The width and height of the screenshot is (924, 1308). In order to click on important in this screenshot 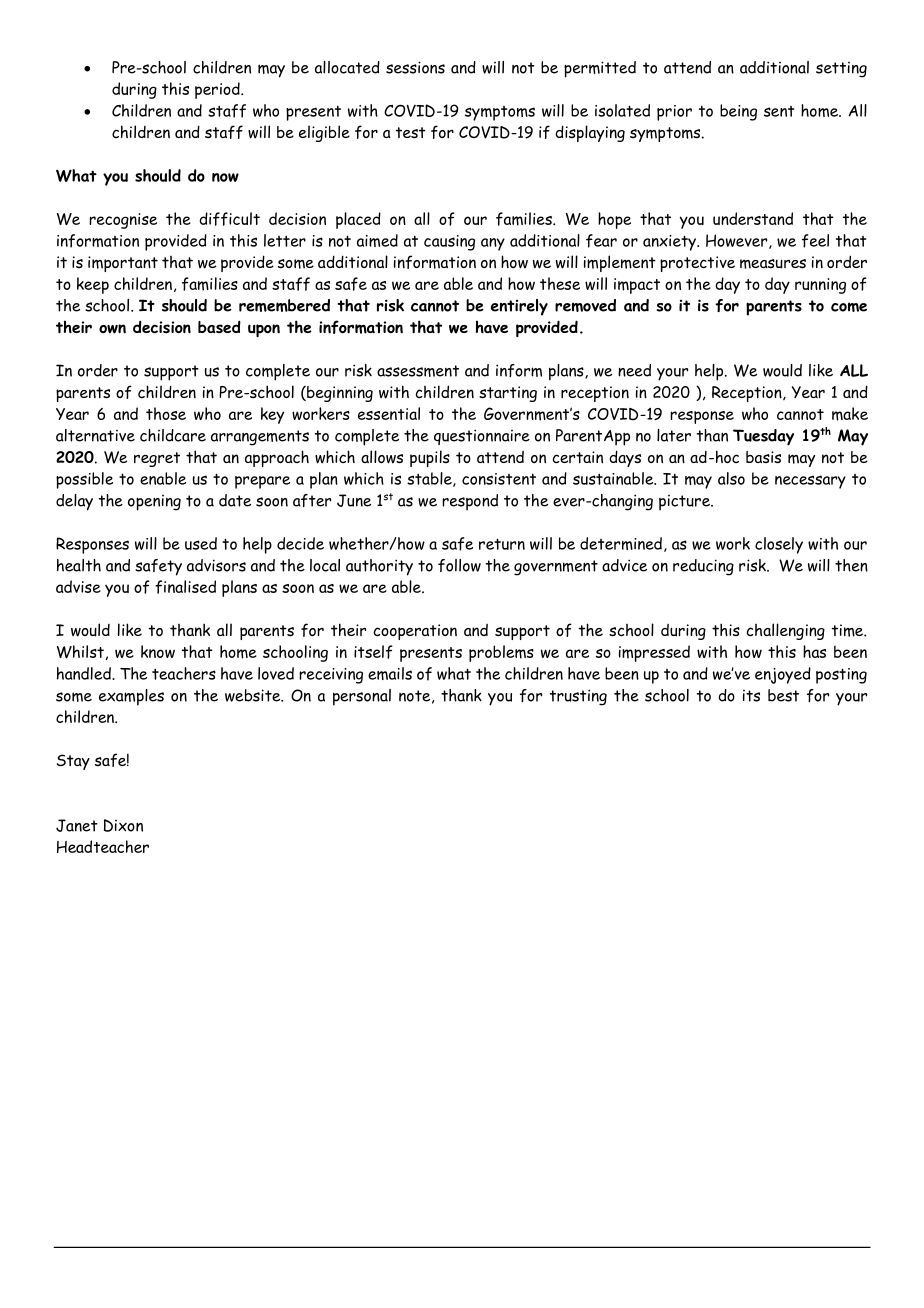, I will do `click(123, 264)`.
